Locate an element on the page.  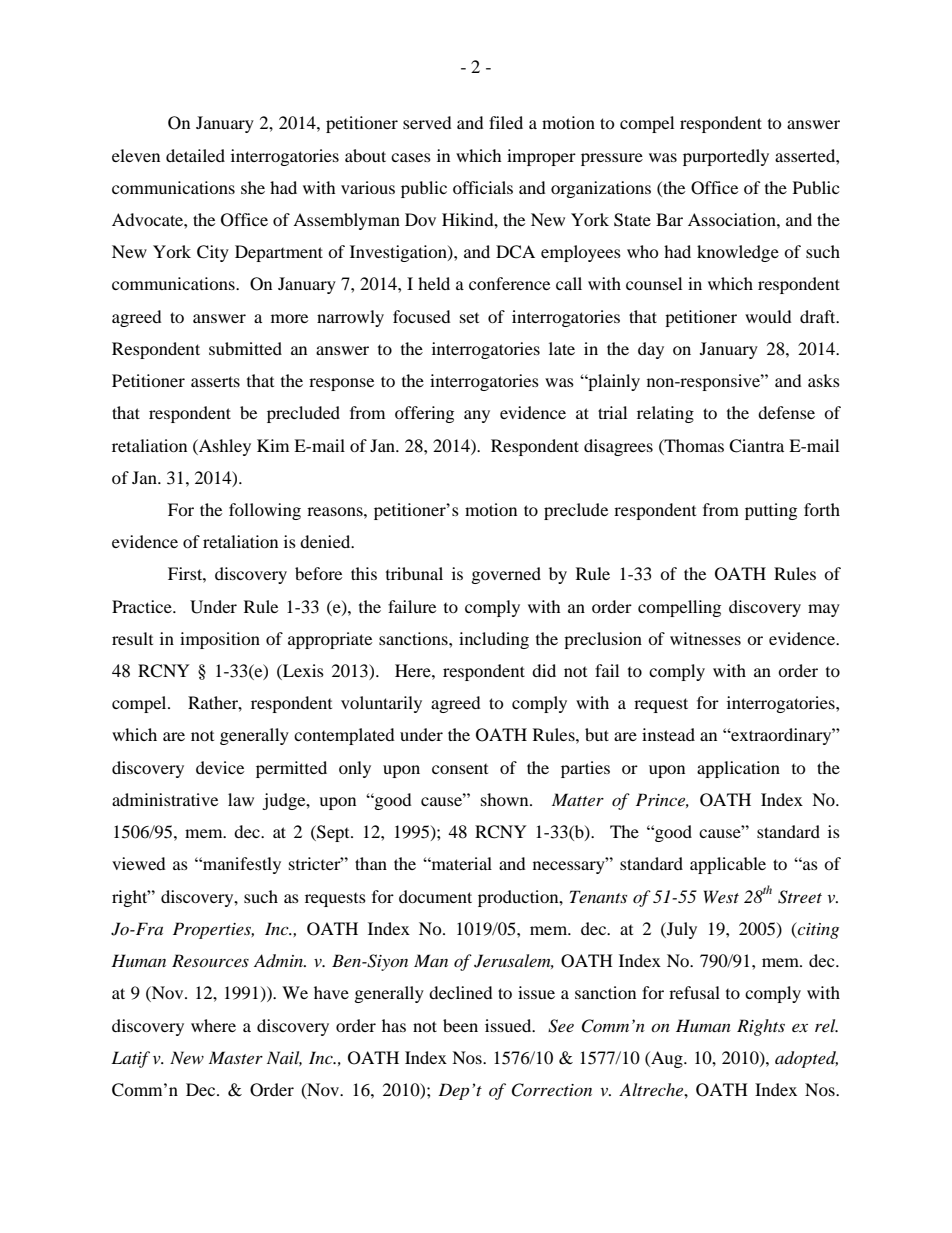
filed is located at coordinates (506, 122).
